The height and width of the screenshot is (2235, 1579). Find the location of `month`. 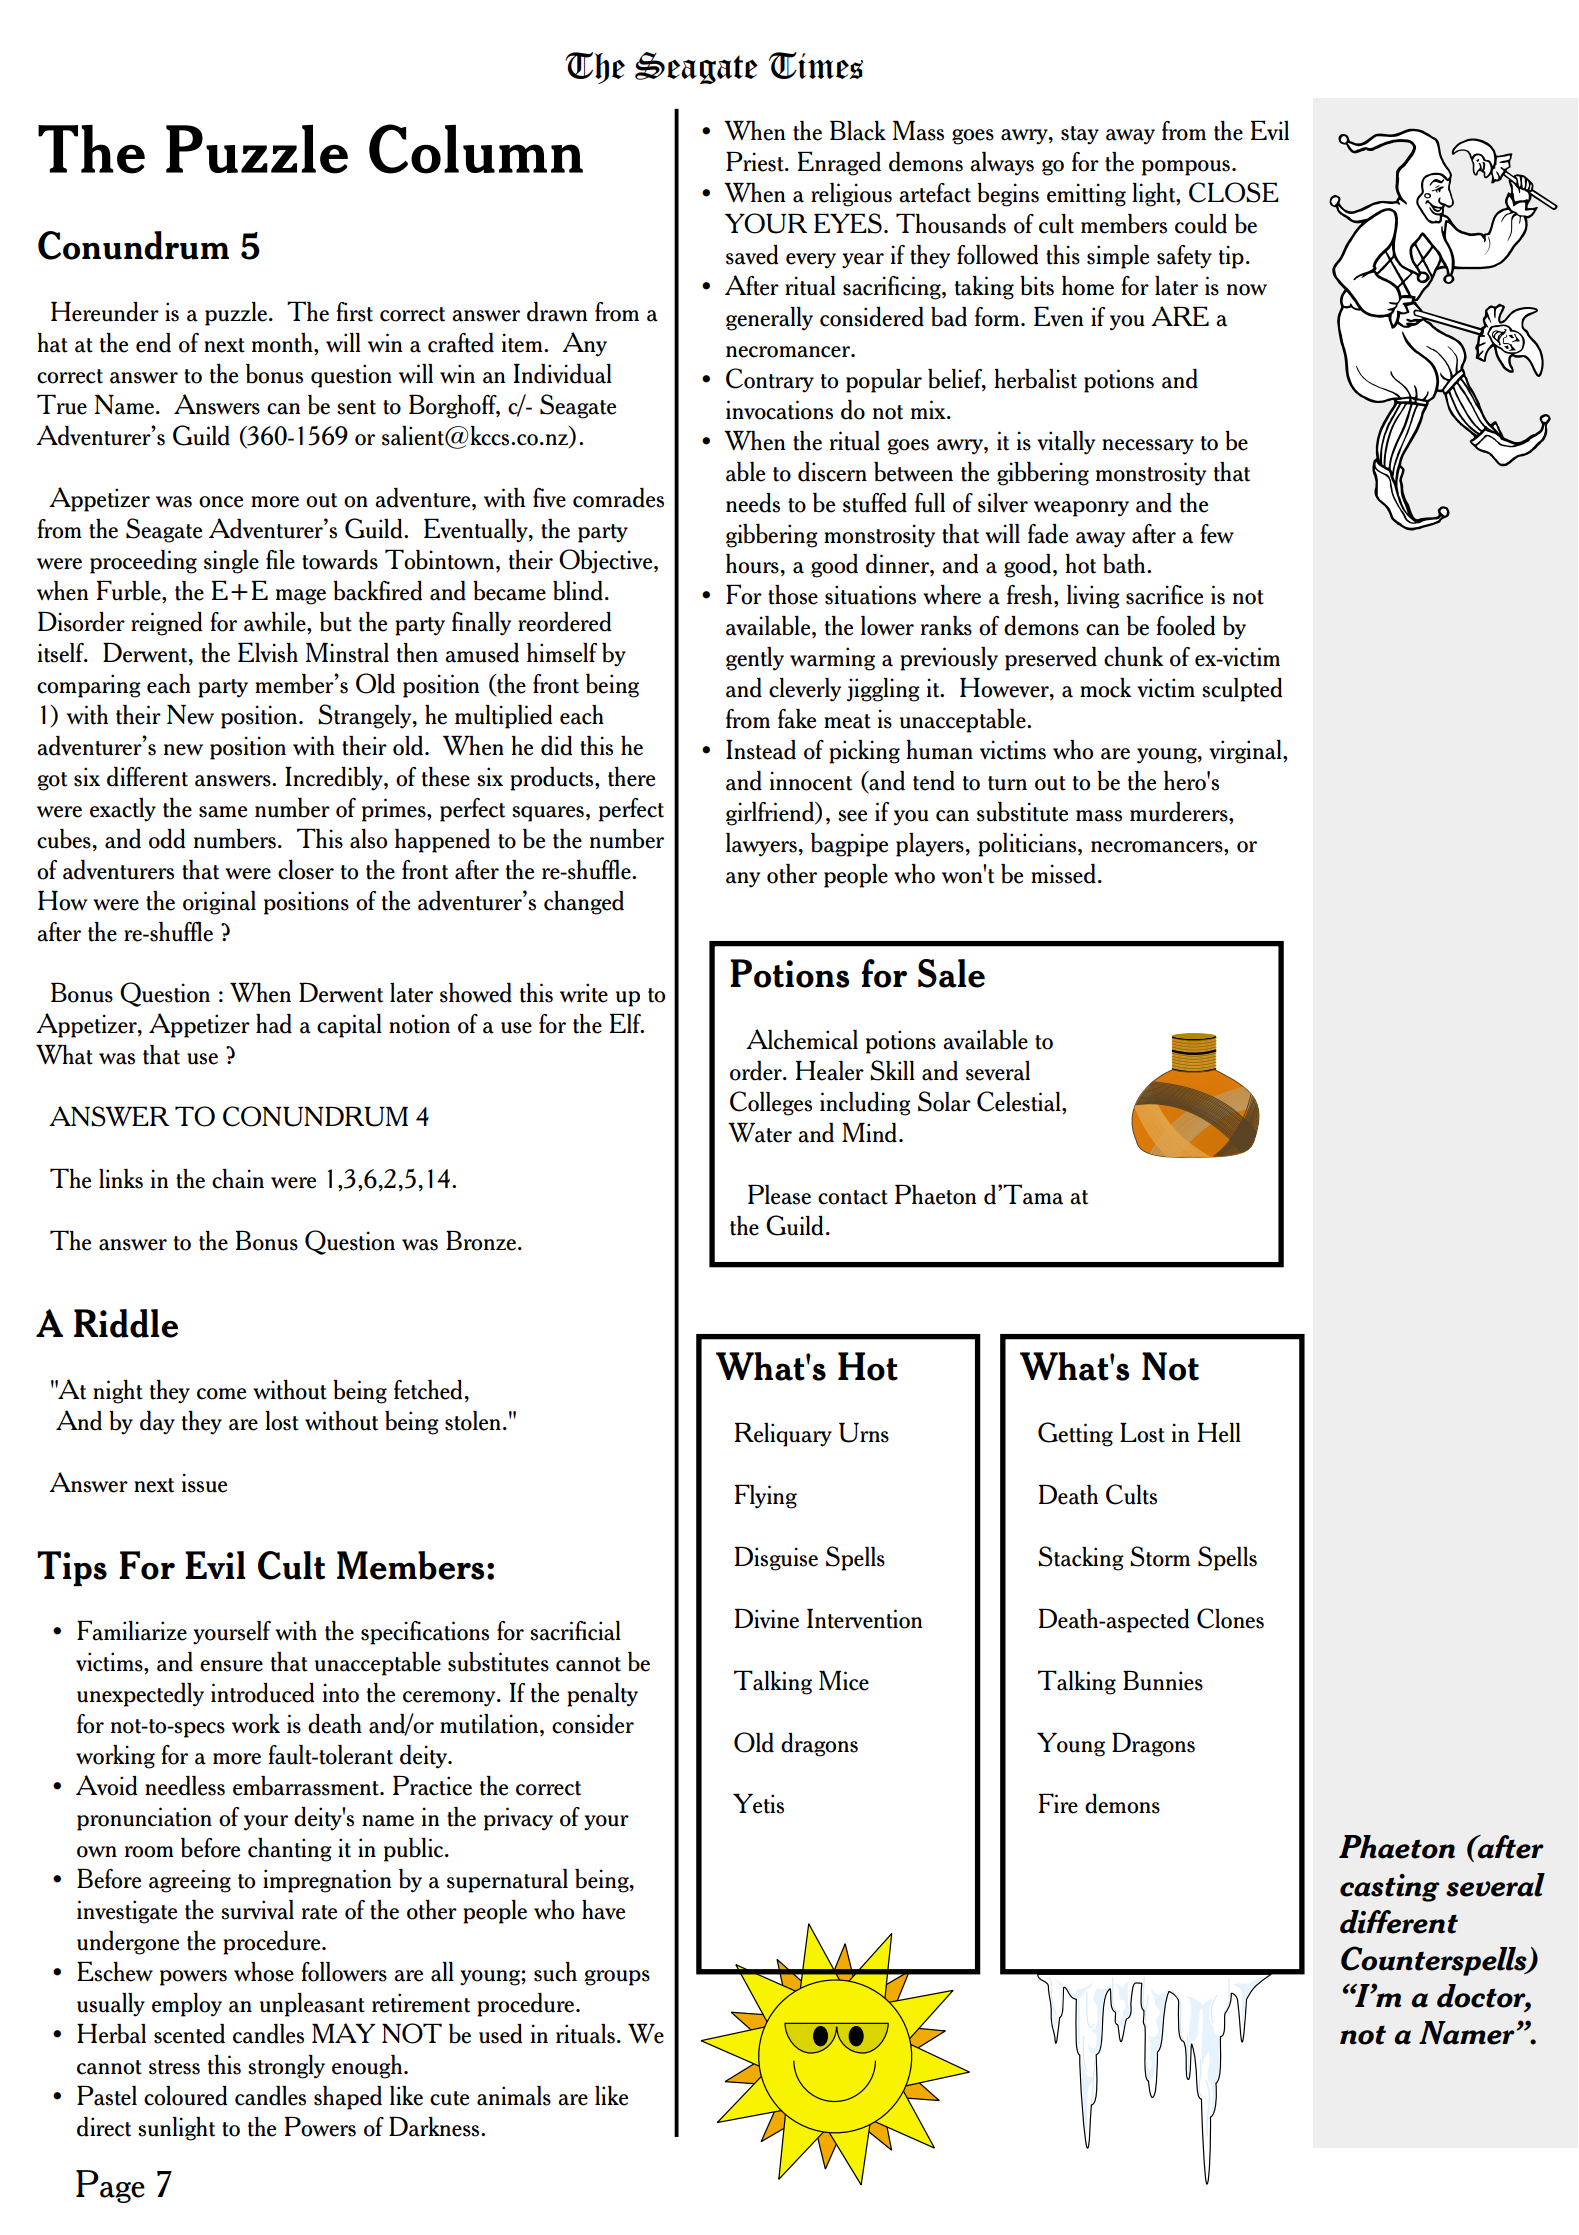

month is located at coordinates (283, 343).
